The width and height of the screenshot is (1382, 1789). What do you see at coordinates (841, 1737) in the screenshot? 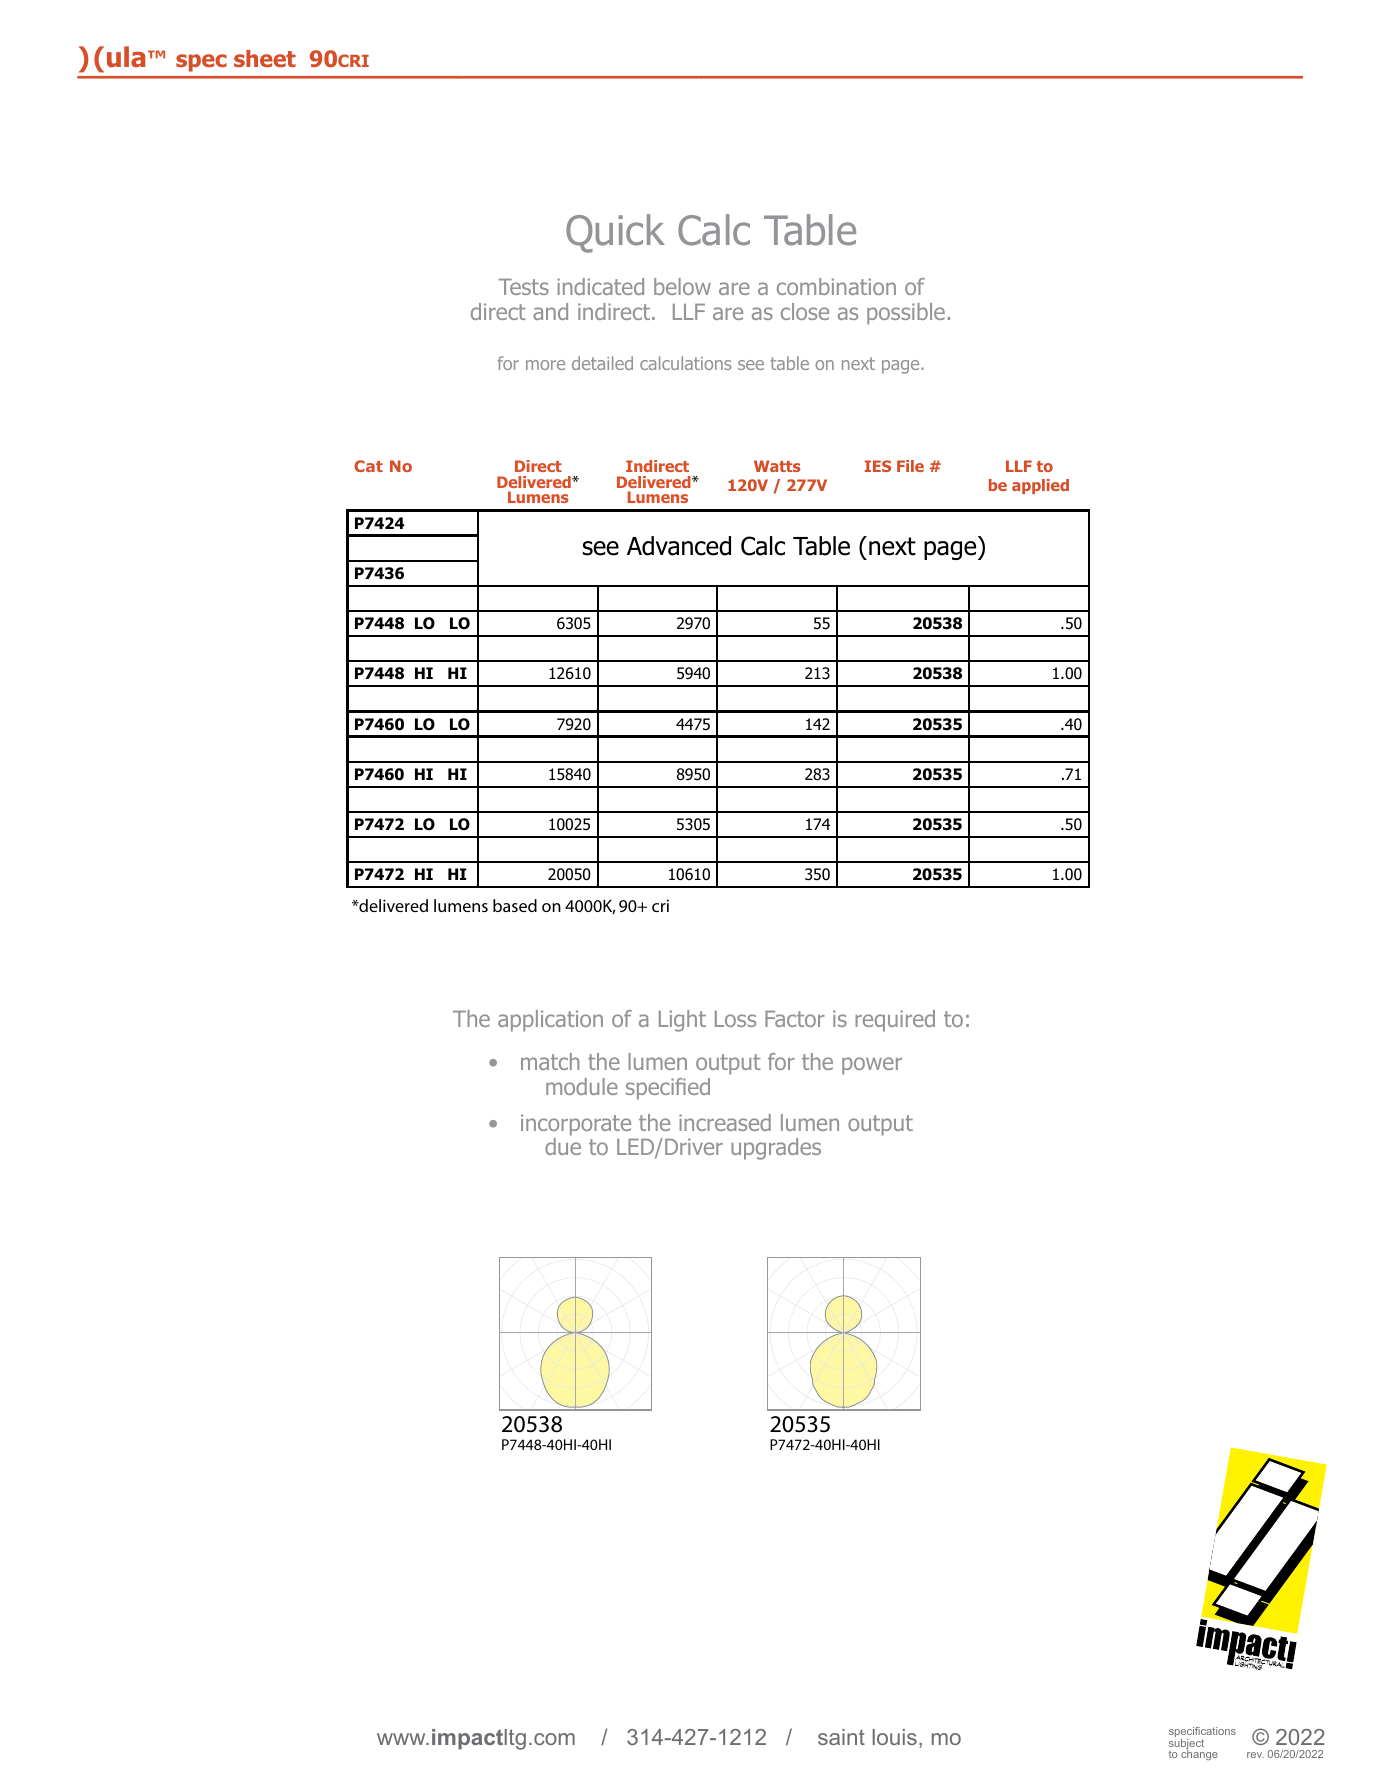
I see `saint` at bounding box center [841, 1737].
